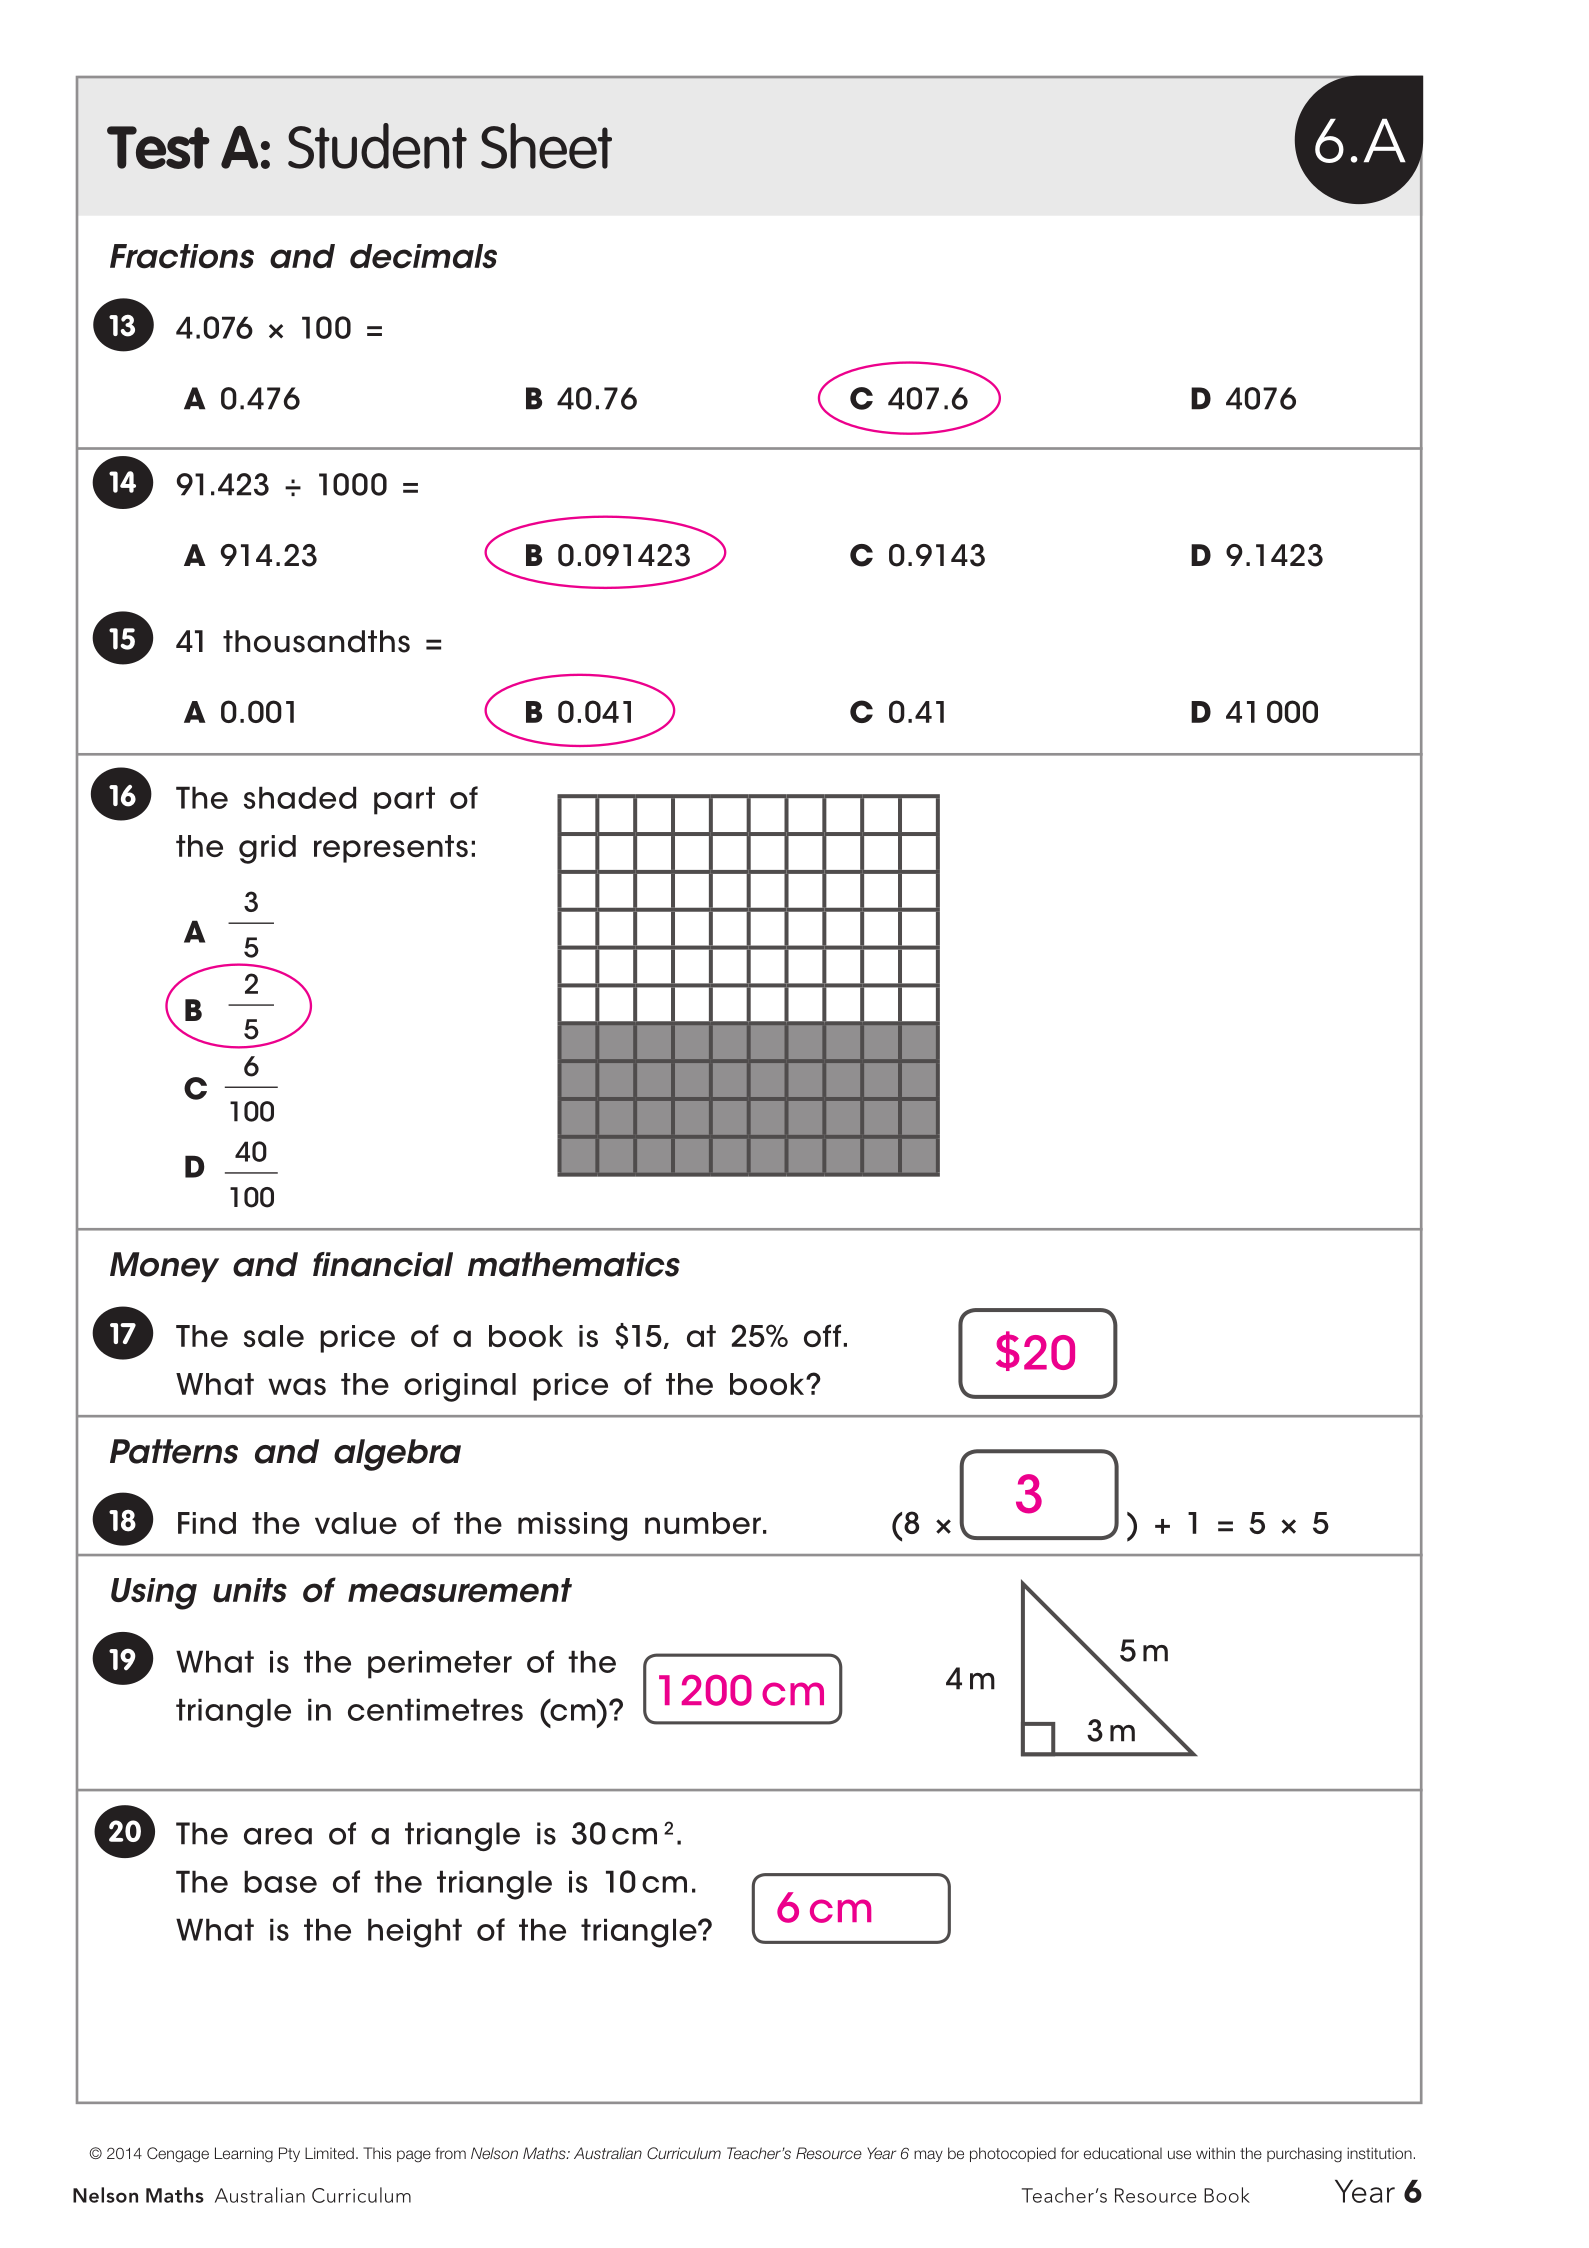 This image has height=2248, width=1589. What do you see at coordinates (703, 1523) in the image?
I see `number` at bounding box center [703, 1523].
